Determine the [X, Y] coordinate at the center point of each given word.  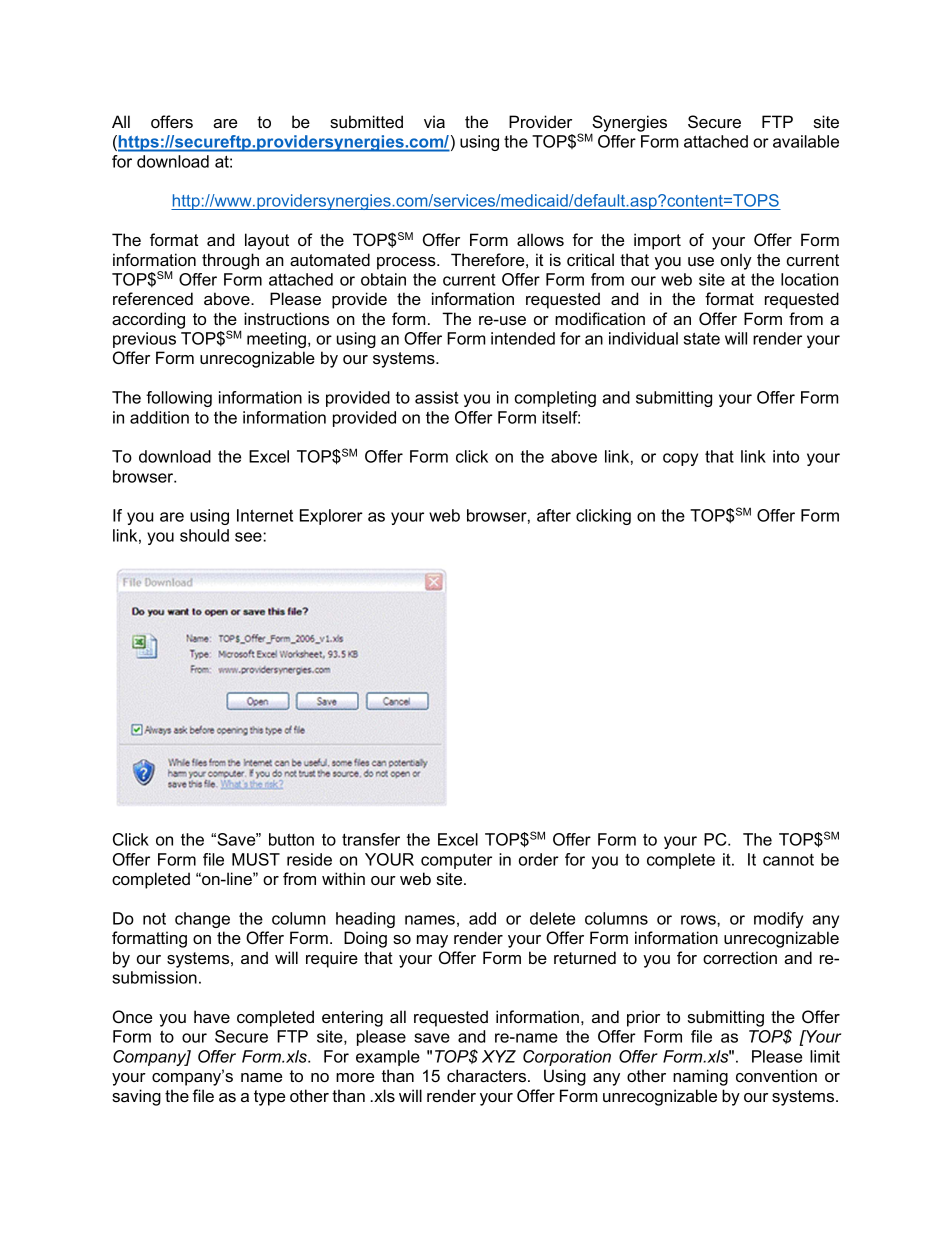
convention [776, 1075]
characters [488, 1075]
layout [267, 241]
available [806, 141]
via [434, 121]
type [269, 1098]
